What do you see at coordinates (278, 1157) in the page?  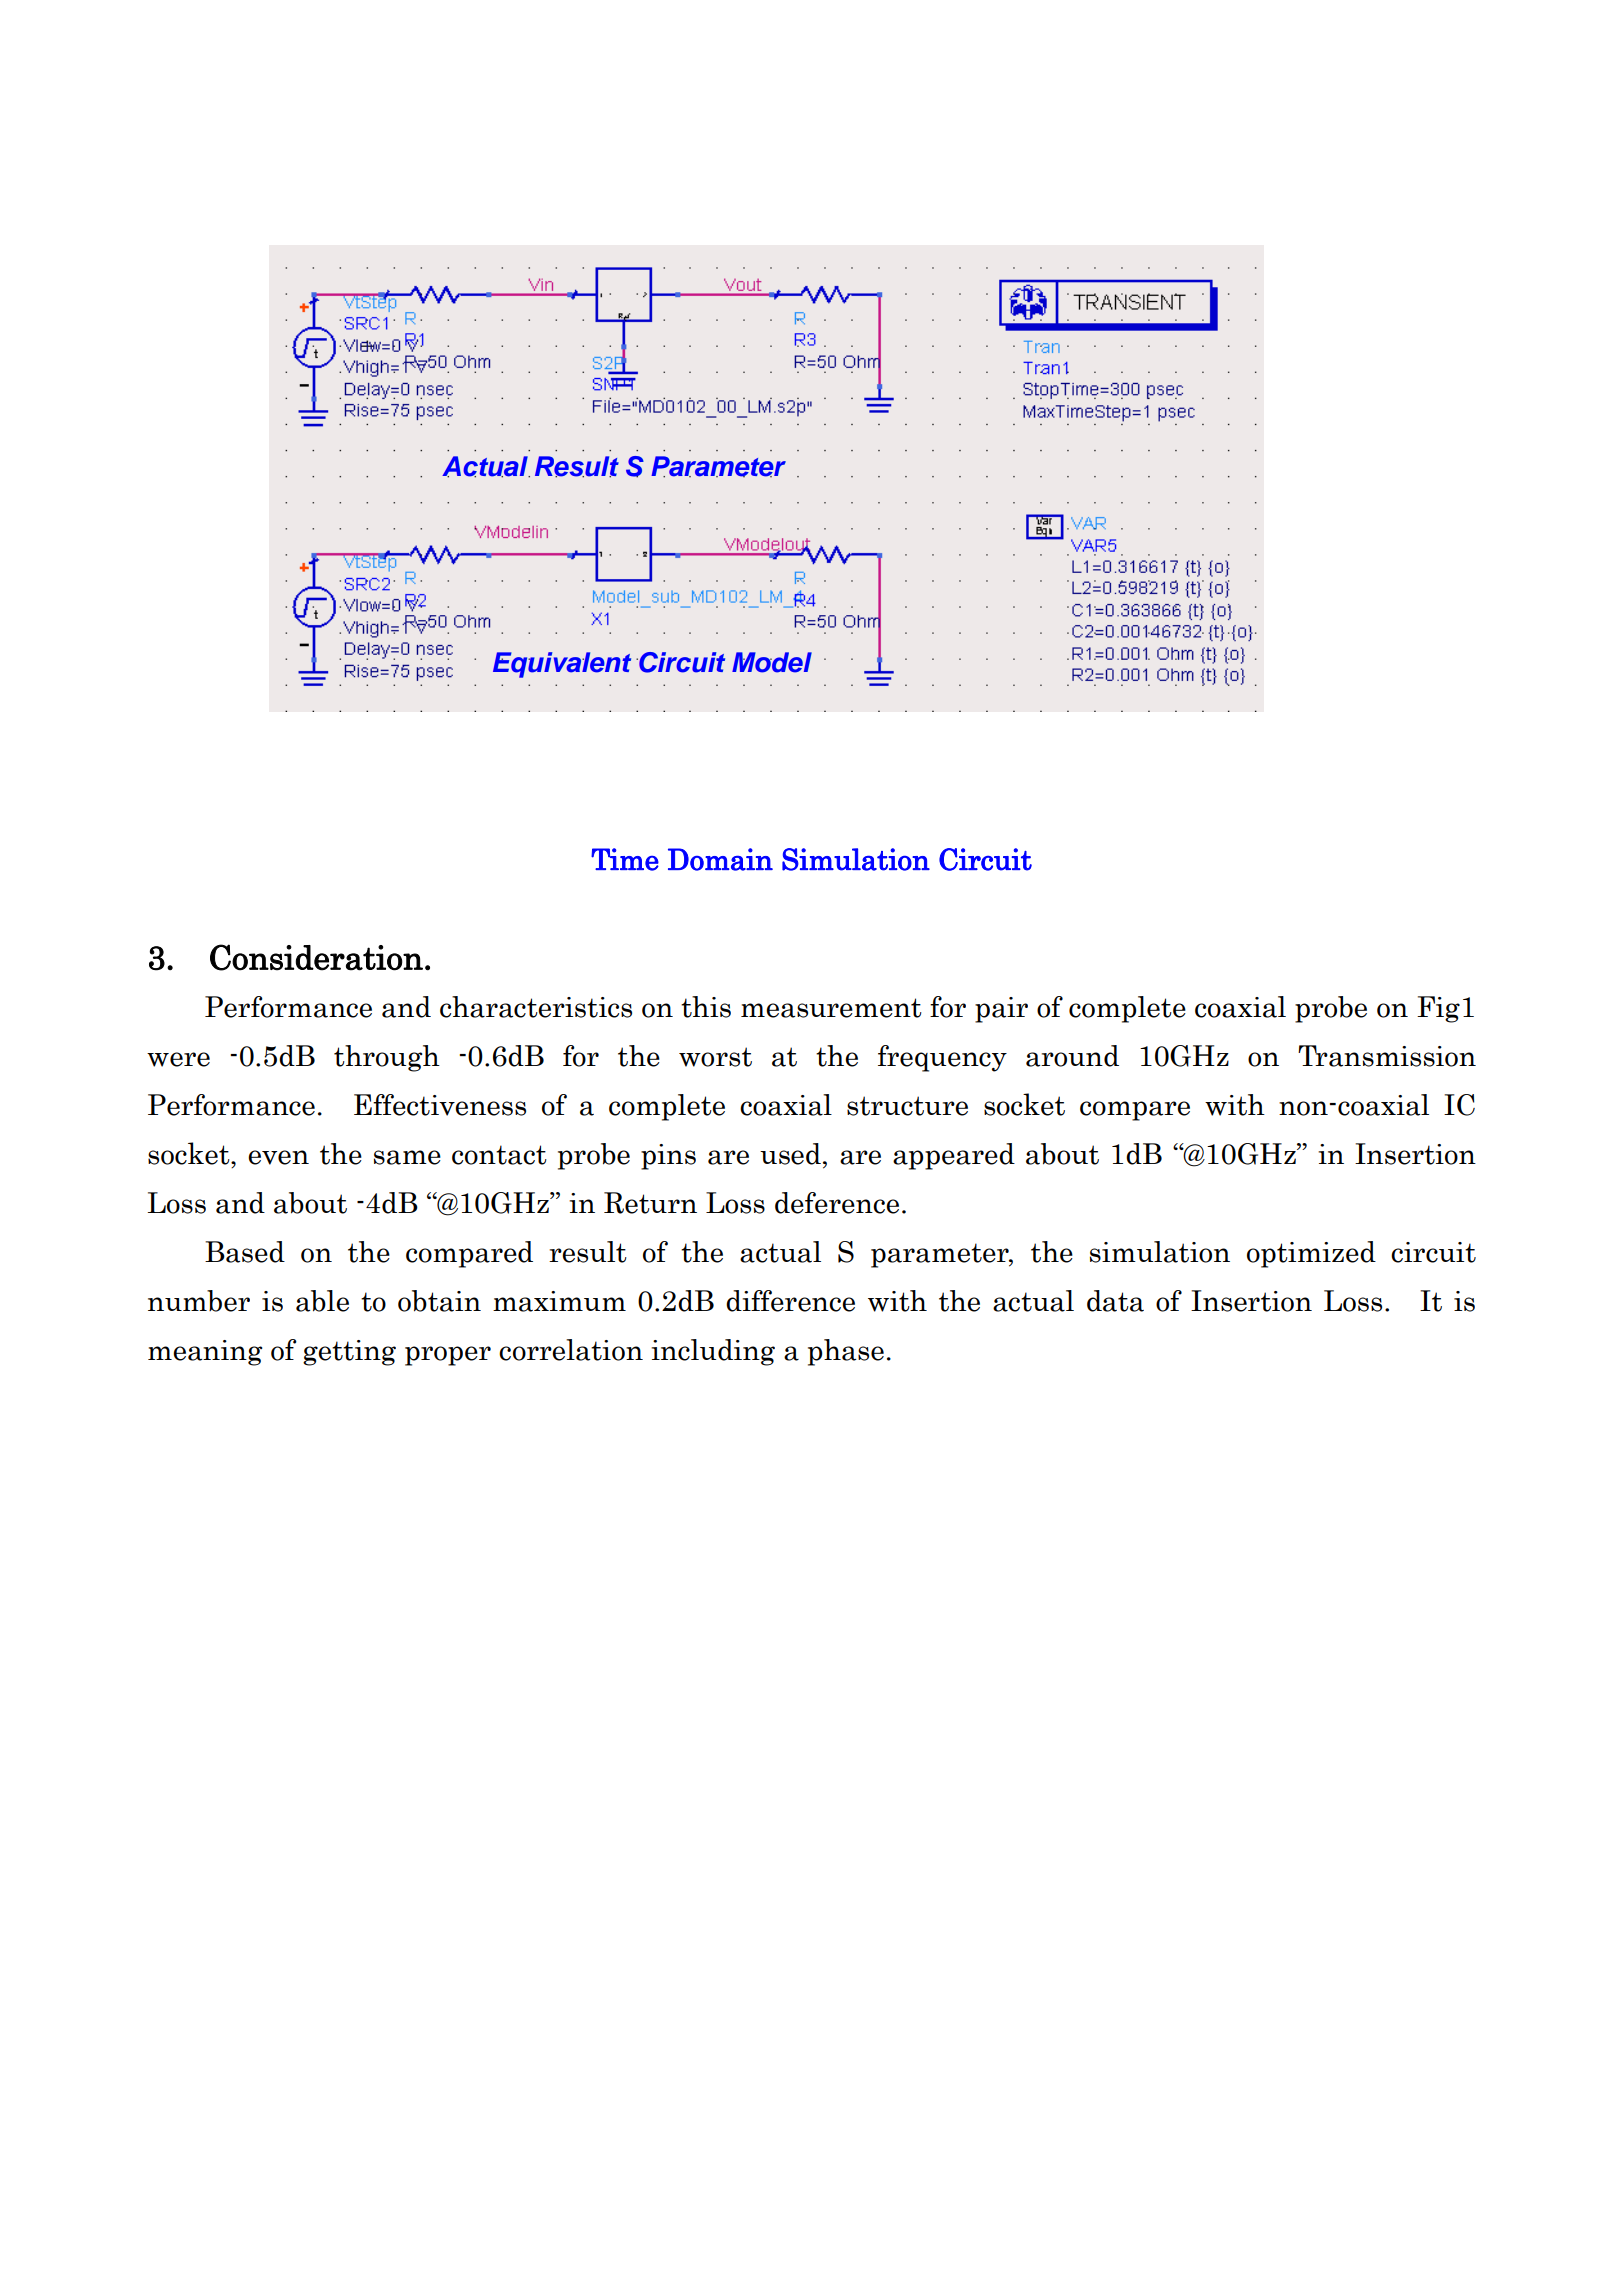 I see `even` at bounding box center [278, 1157].
